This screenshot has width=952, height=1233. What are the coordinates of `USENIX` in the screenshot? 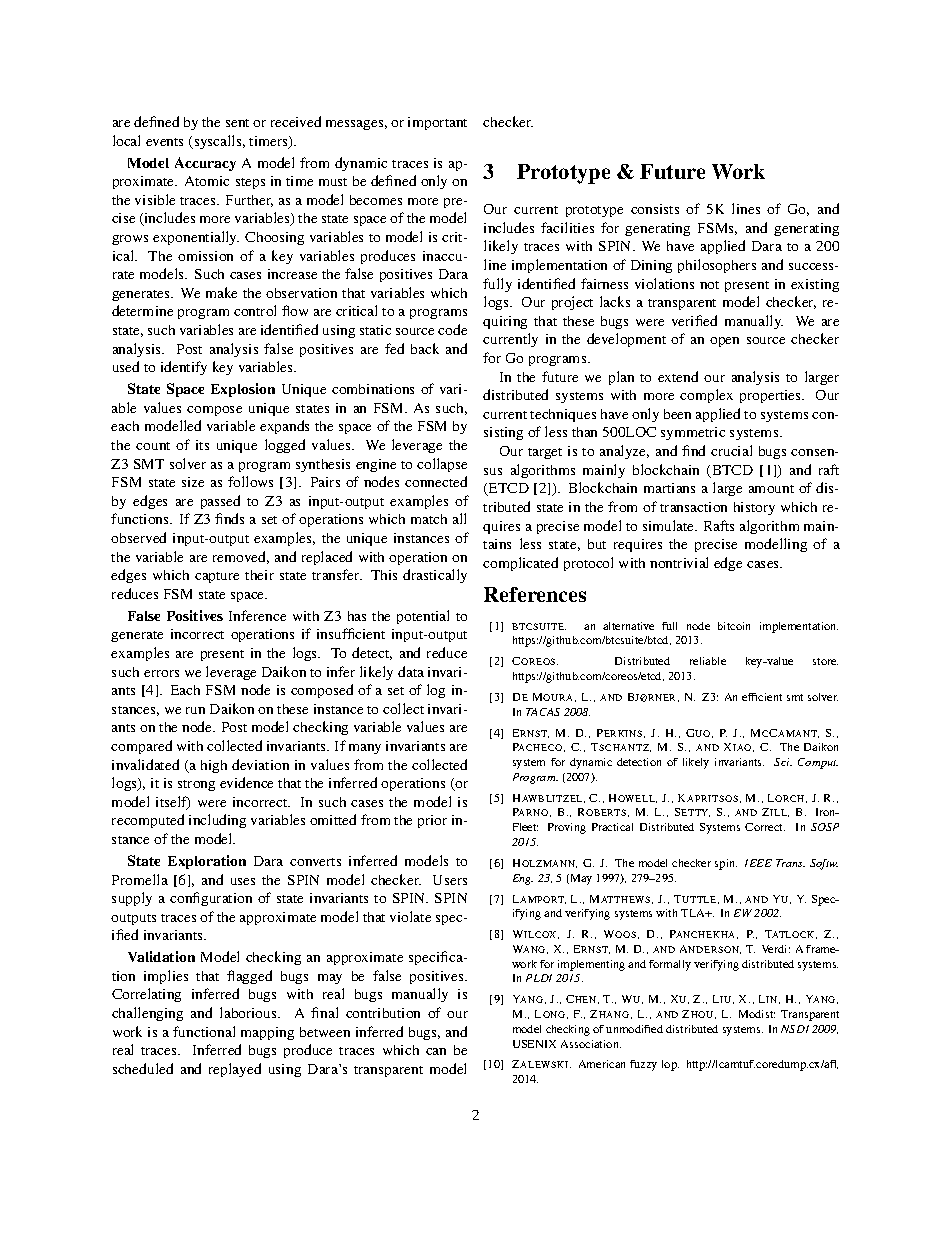 It's located at (534, 1044).
